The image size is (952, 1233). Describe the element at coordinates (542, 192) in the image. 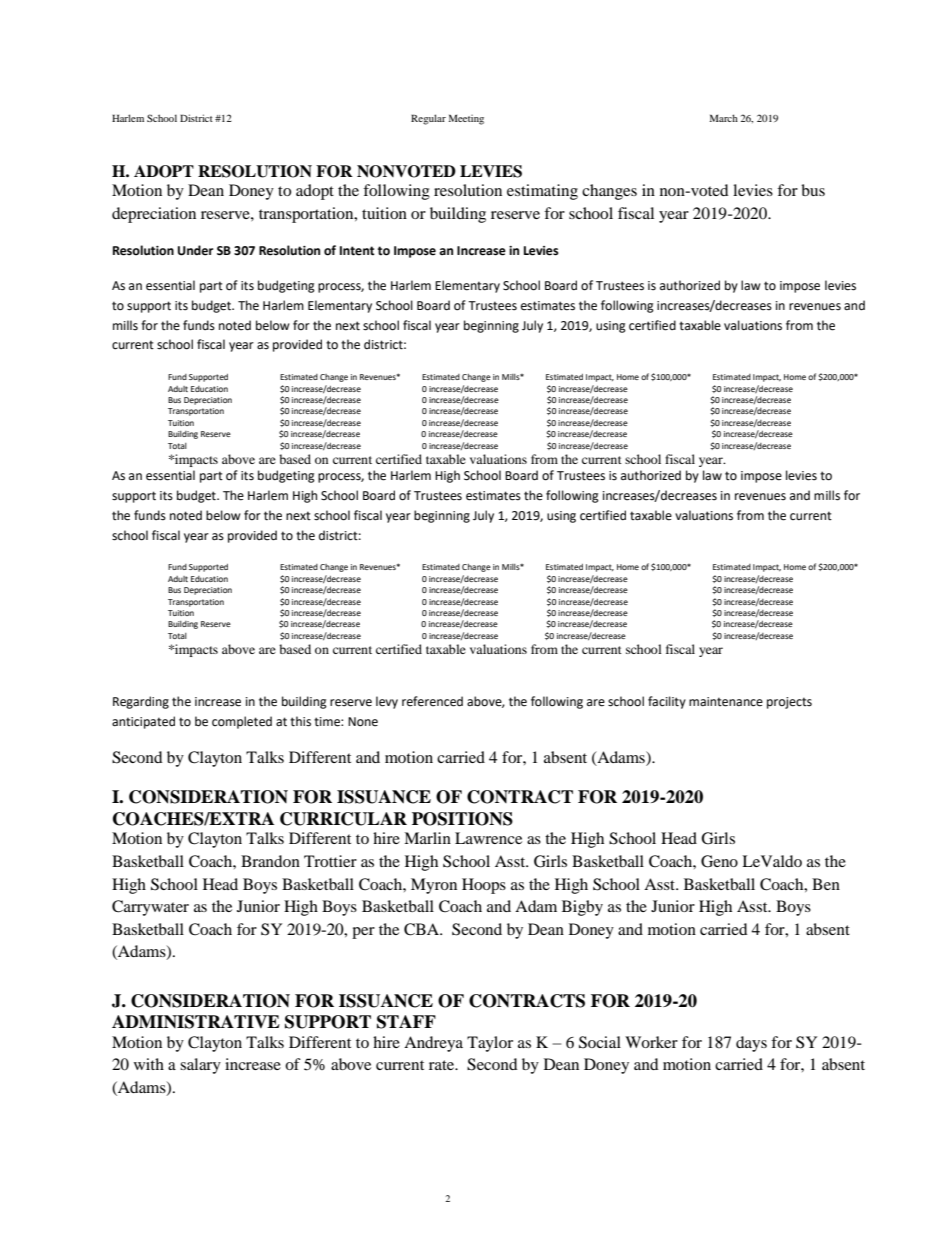

I see `estimating` at that location.
